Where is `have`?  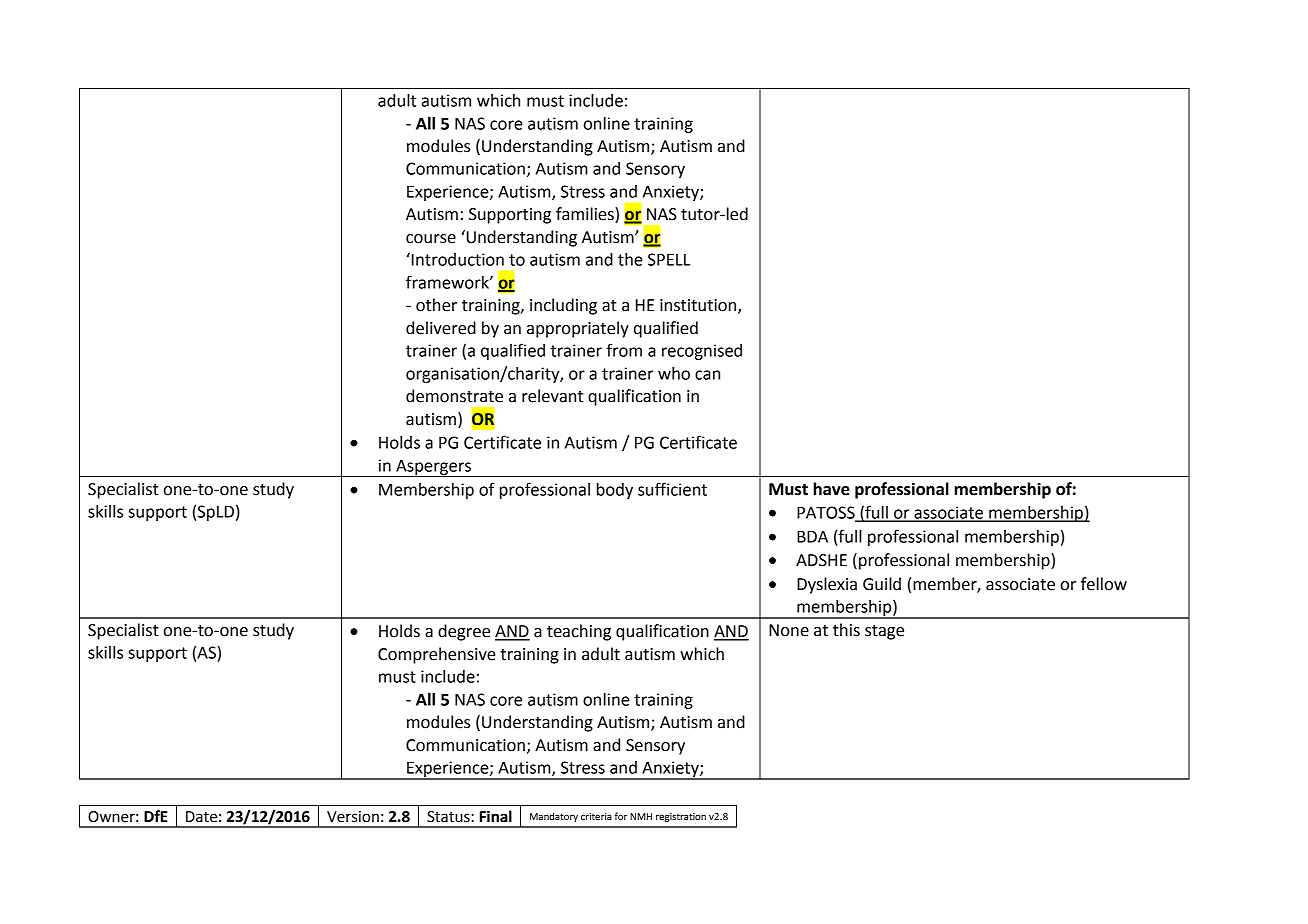
have is located at coordinates (831, 489).
